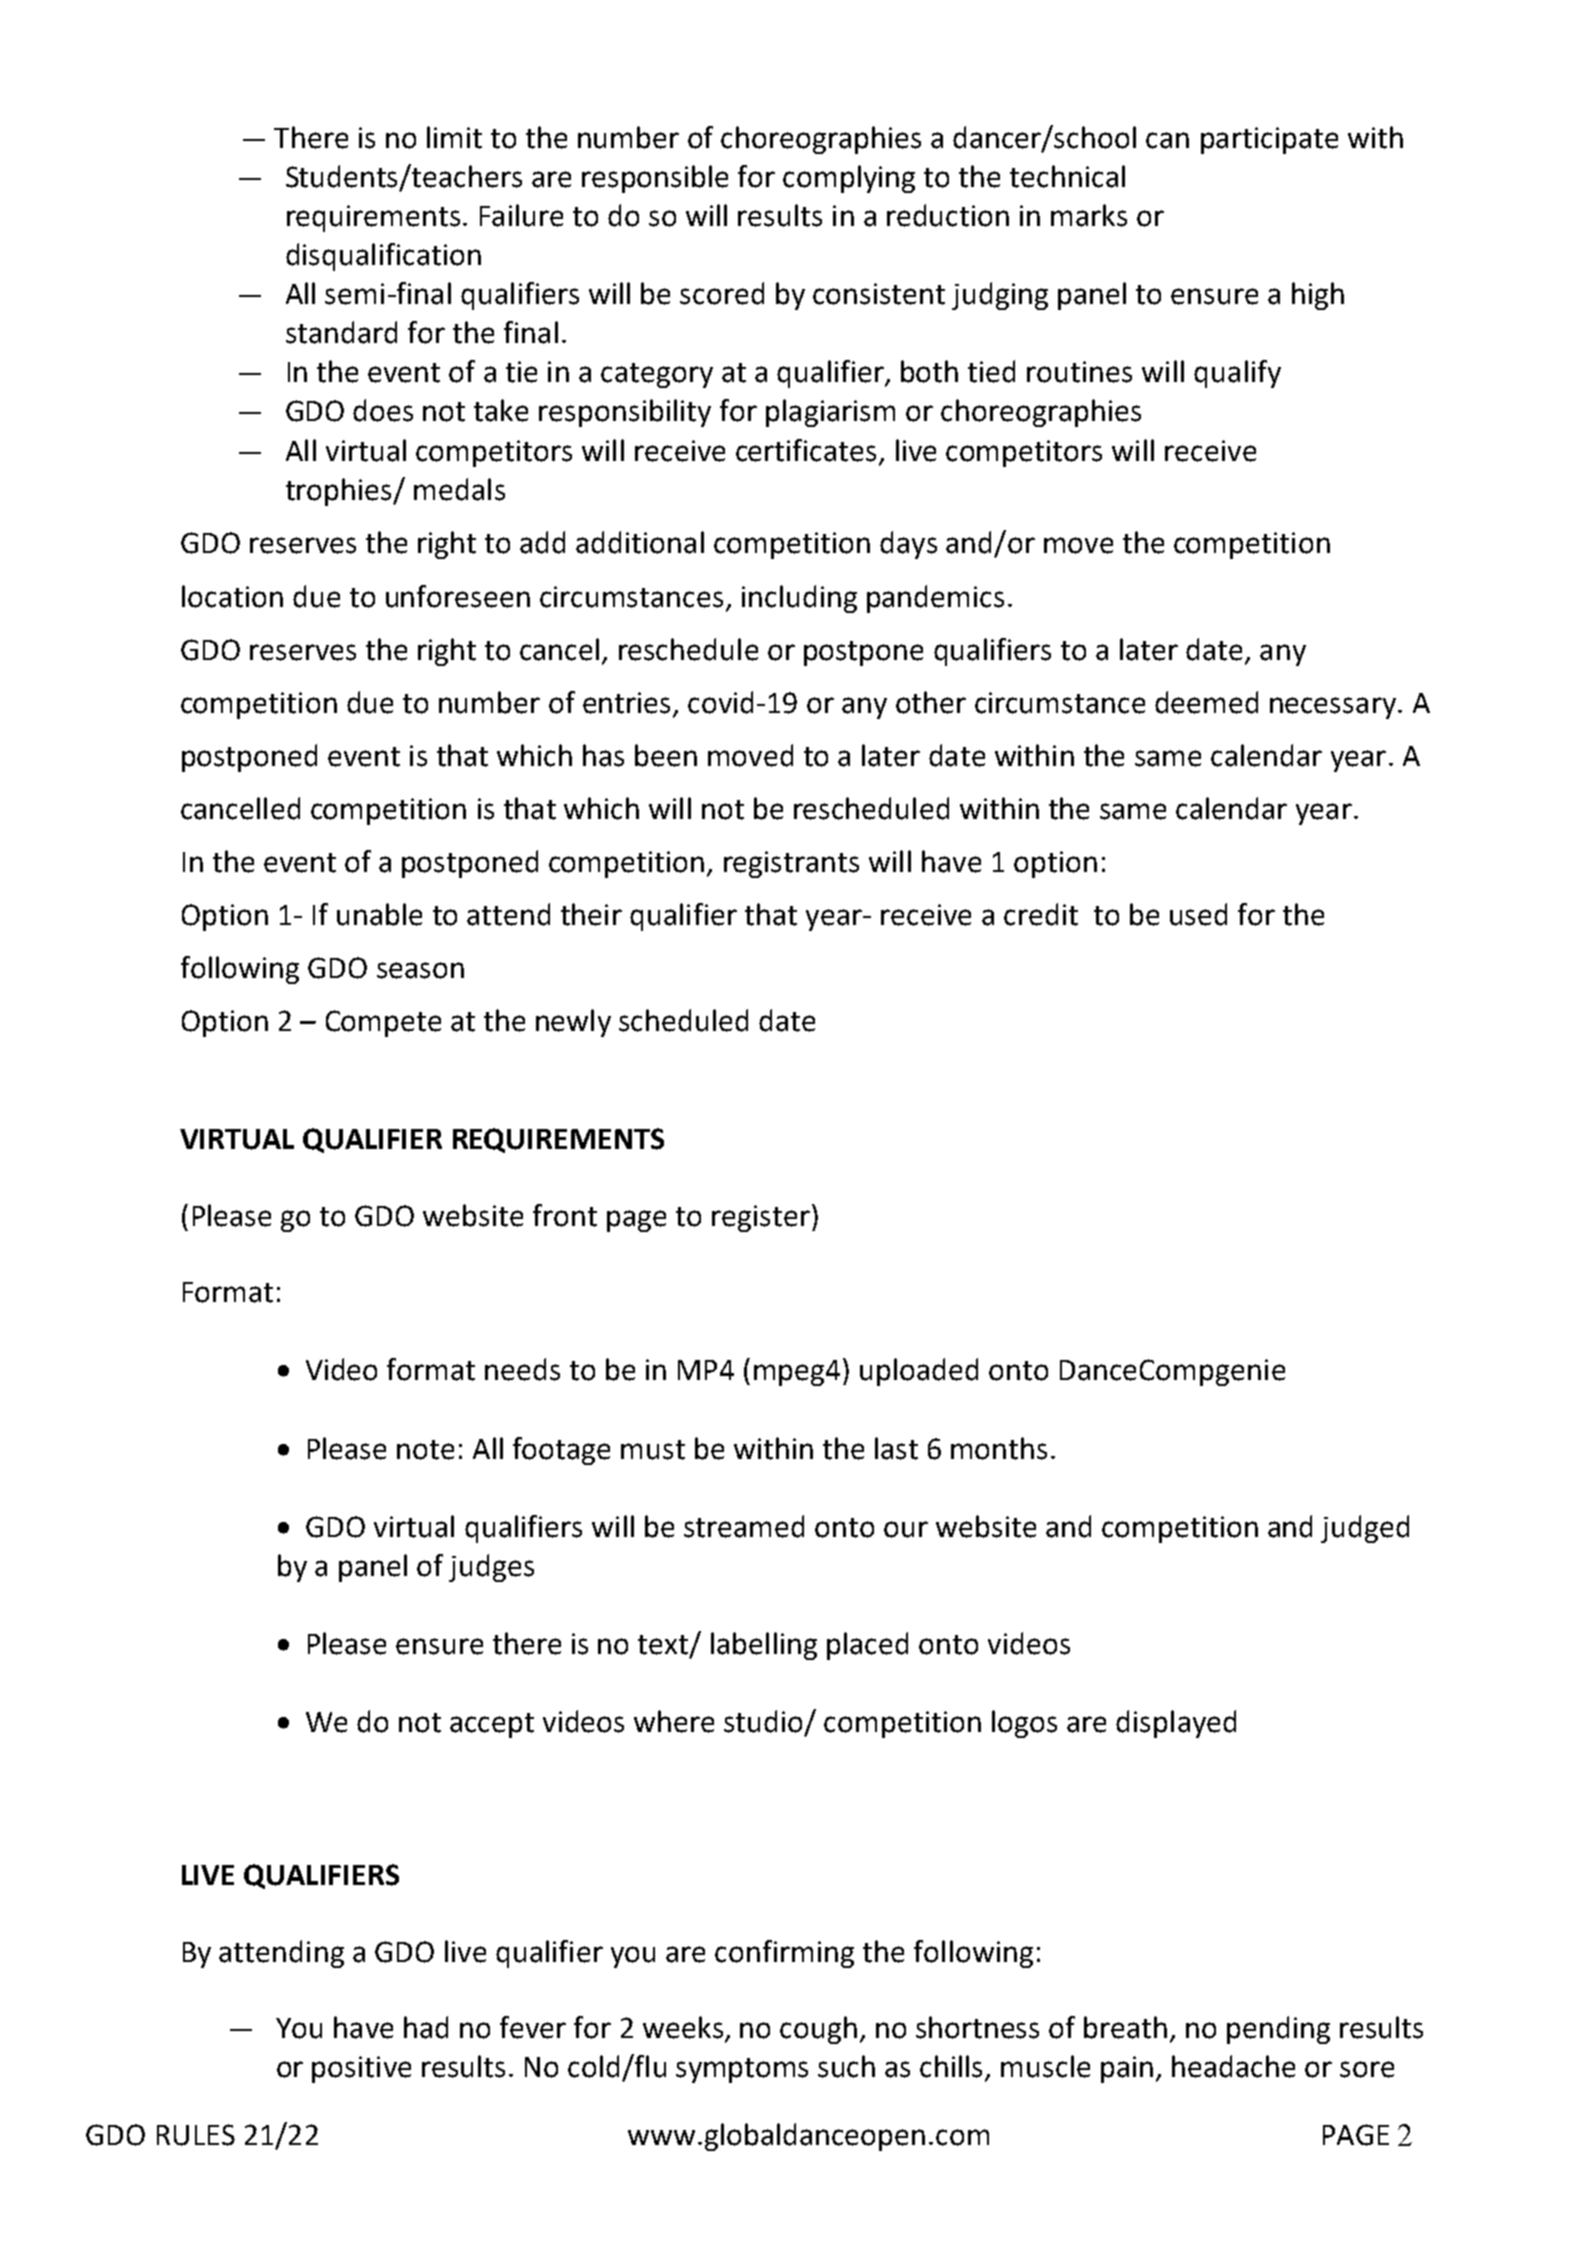 This page has height=2247, width=1588. What do you see at coordinates (791, 864) in the page?
I see `registrants` at bounding box center [791, 864].
